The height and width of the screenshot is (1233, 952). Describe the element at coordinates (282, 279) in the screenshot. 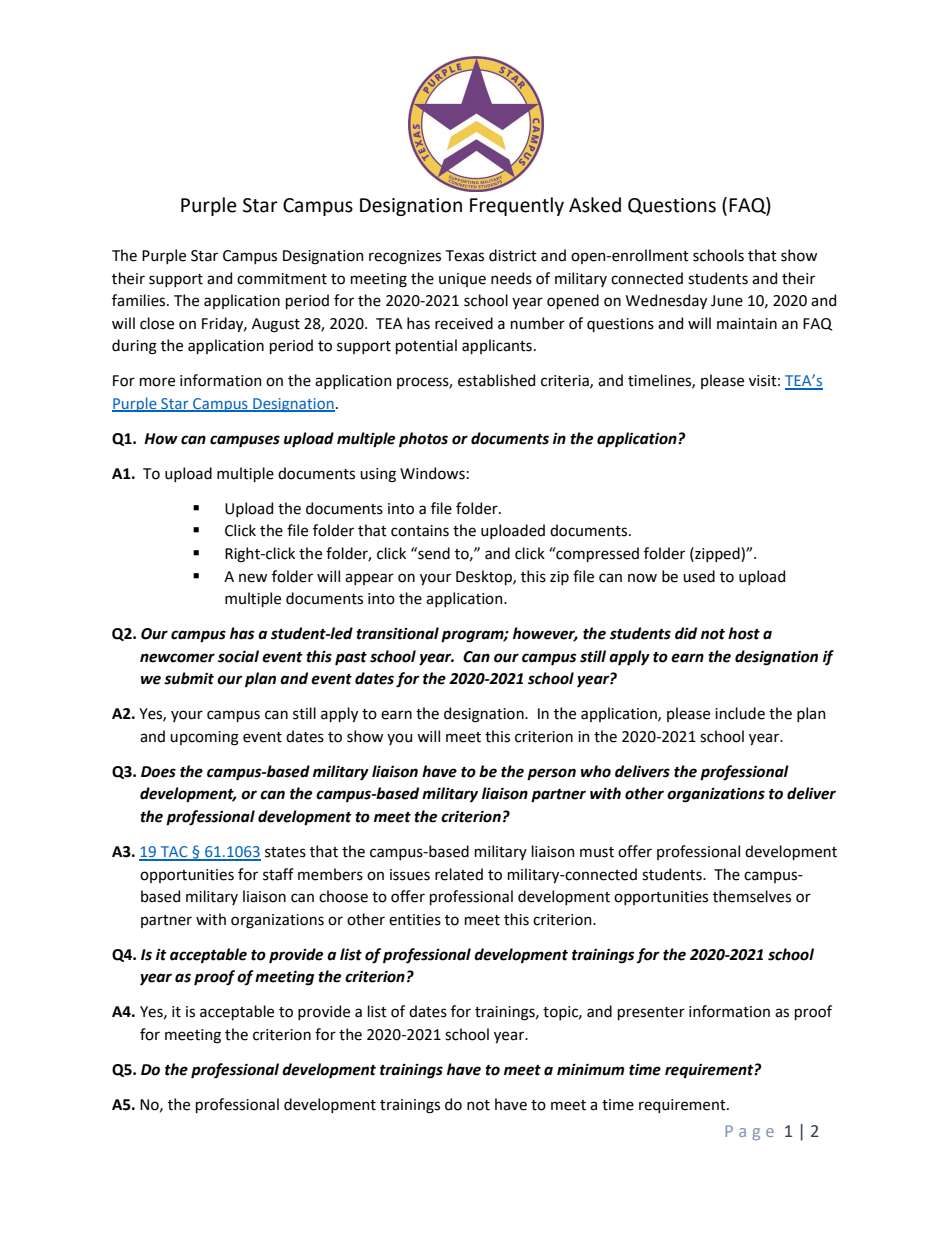

I see `commitment` at that location.
